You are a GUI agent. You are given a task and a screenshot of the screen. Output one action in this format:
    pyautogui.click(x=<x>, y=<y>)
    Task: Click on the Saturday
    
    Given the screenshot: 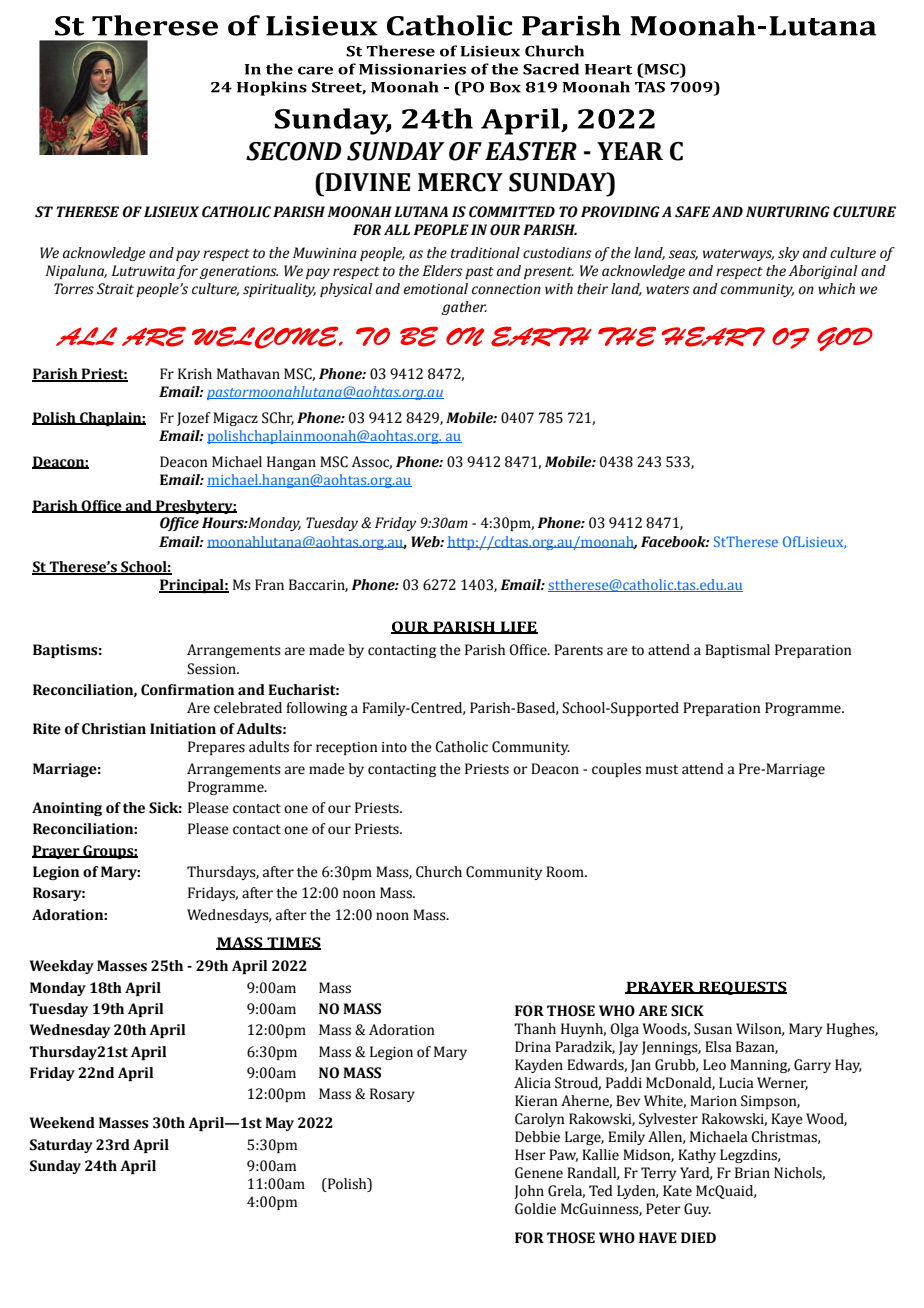 What is the action you would take?
    pyautogui.click(x=61, y=1146)
